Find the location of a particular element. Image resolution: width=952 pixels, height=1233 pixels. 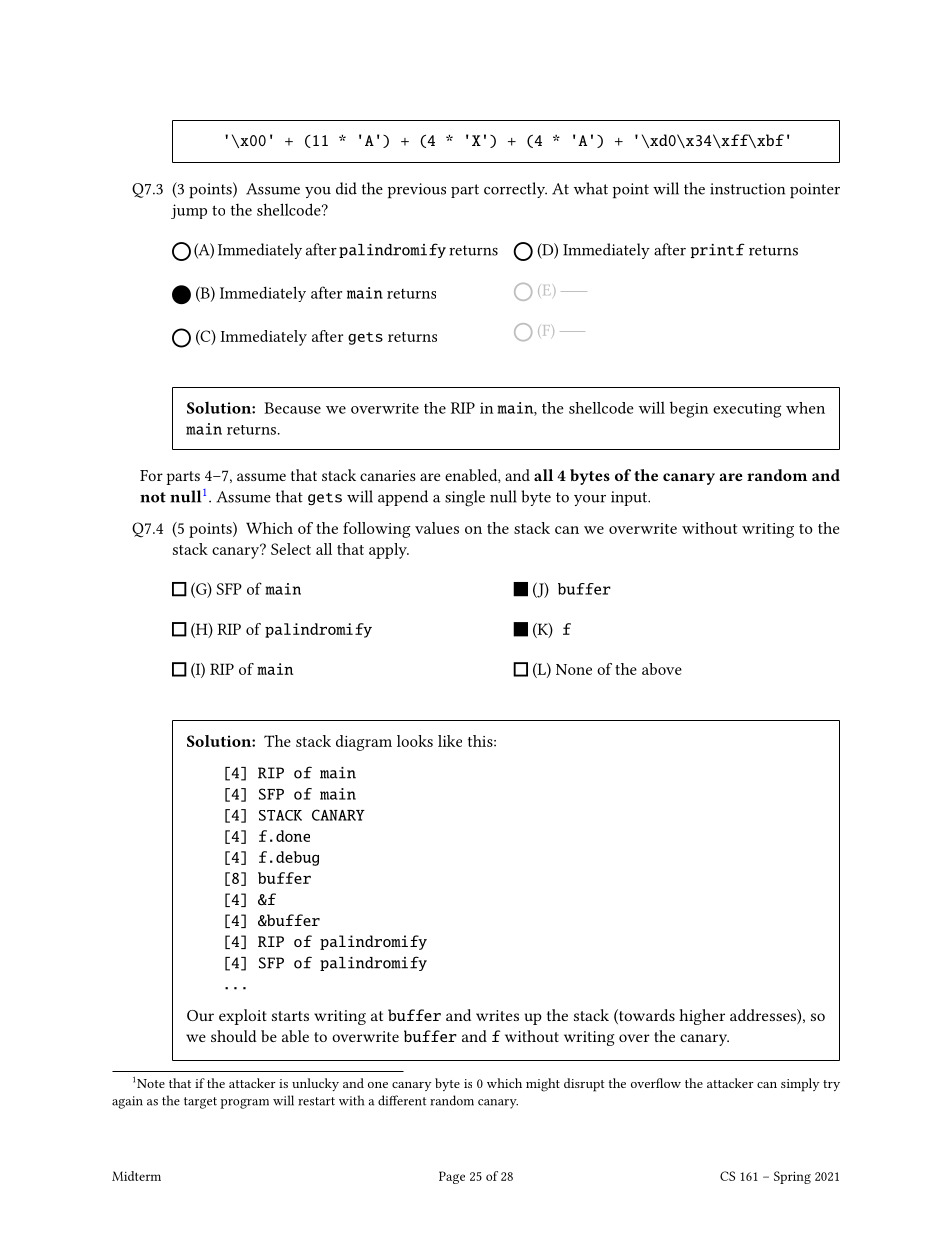

diagram is located at coordinates (364, 743).
